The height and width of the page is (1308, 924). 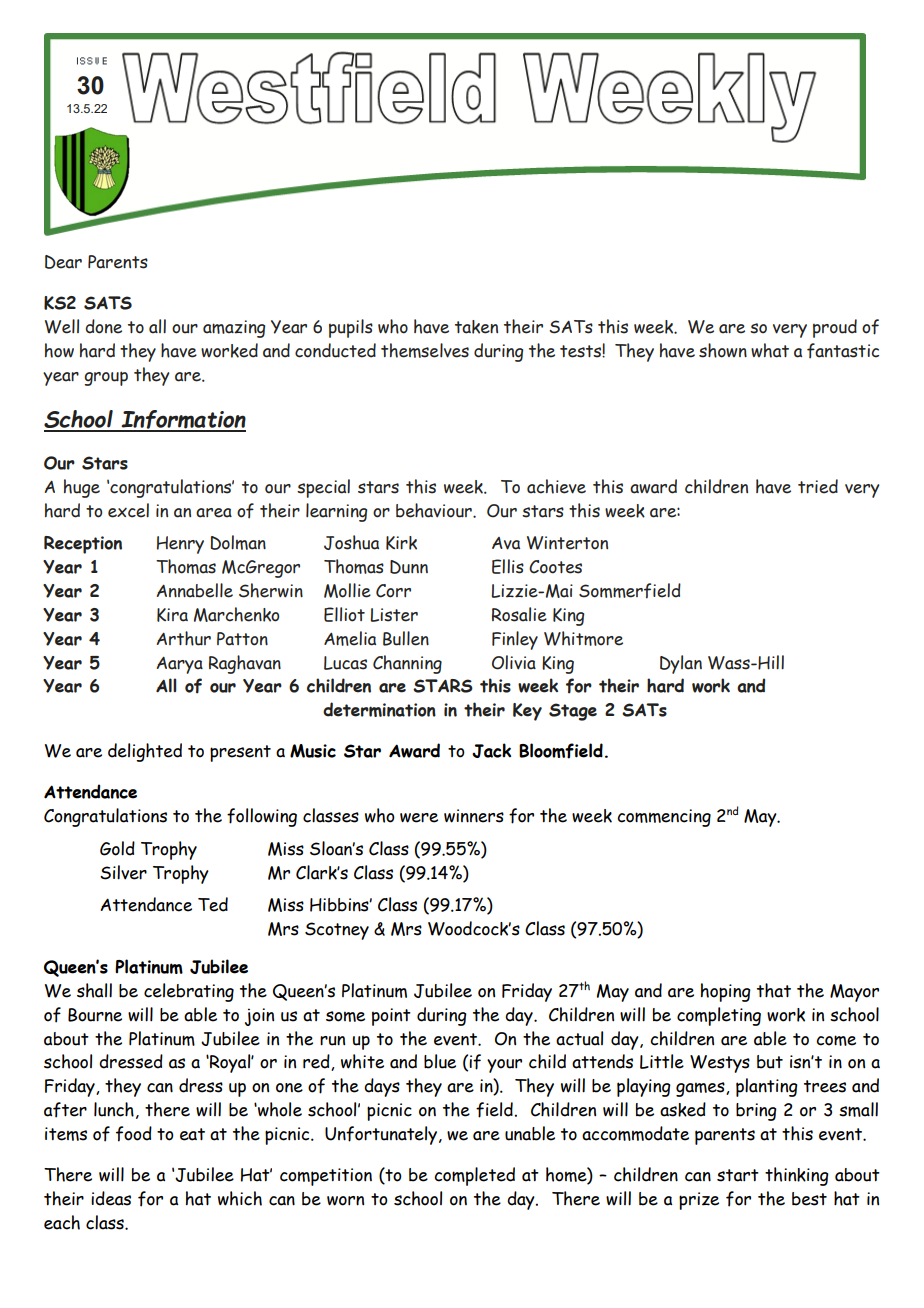 What do you see at coordinates (835, 328) in the page?
I see `proud` at bounding box center [835, 328].
